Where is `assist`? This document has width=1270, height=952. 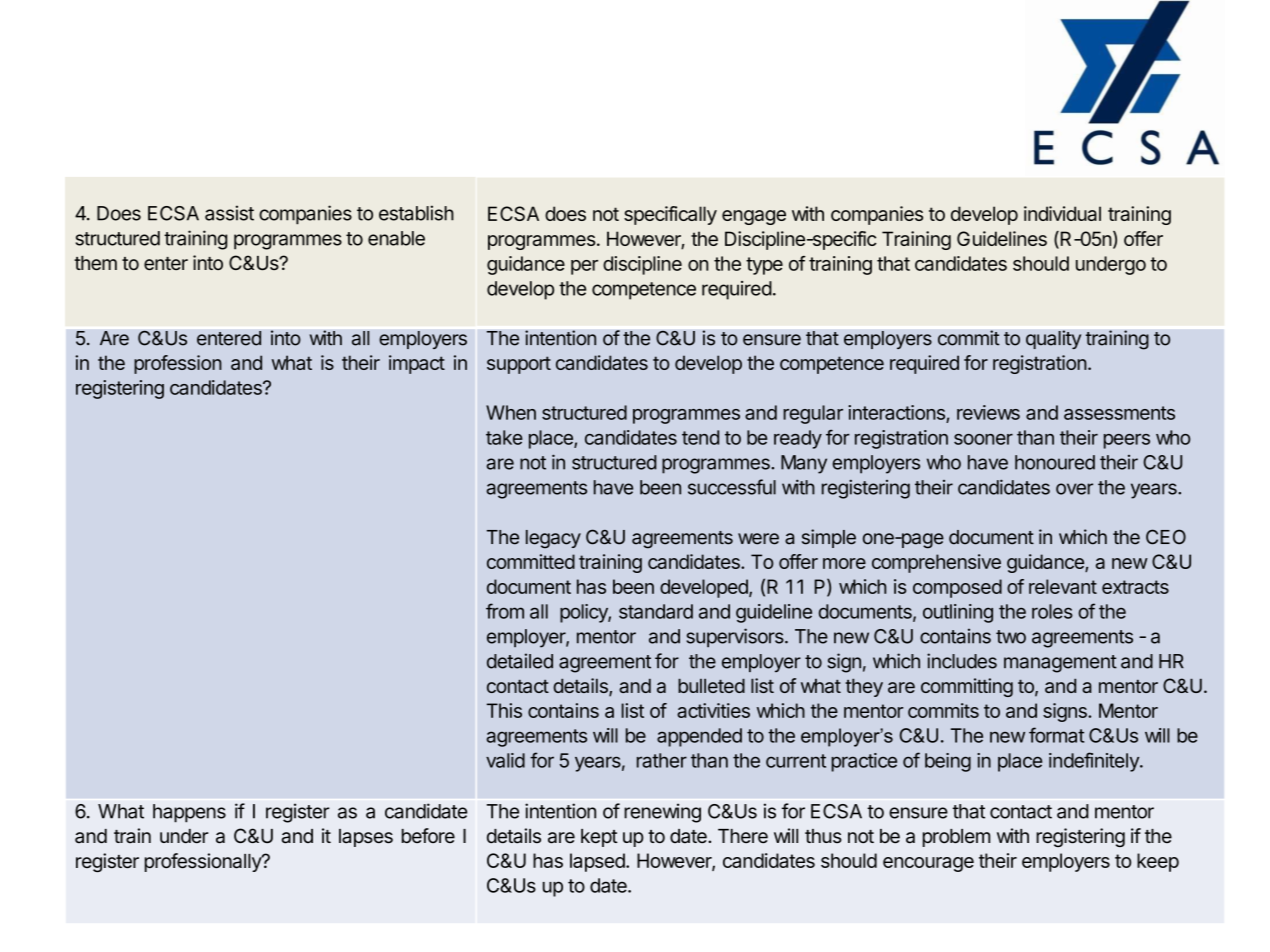
assist is located at coordinates (229, 213).
